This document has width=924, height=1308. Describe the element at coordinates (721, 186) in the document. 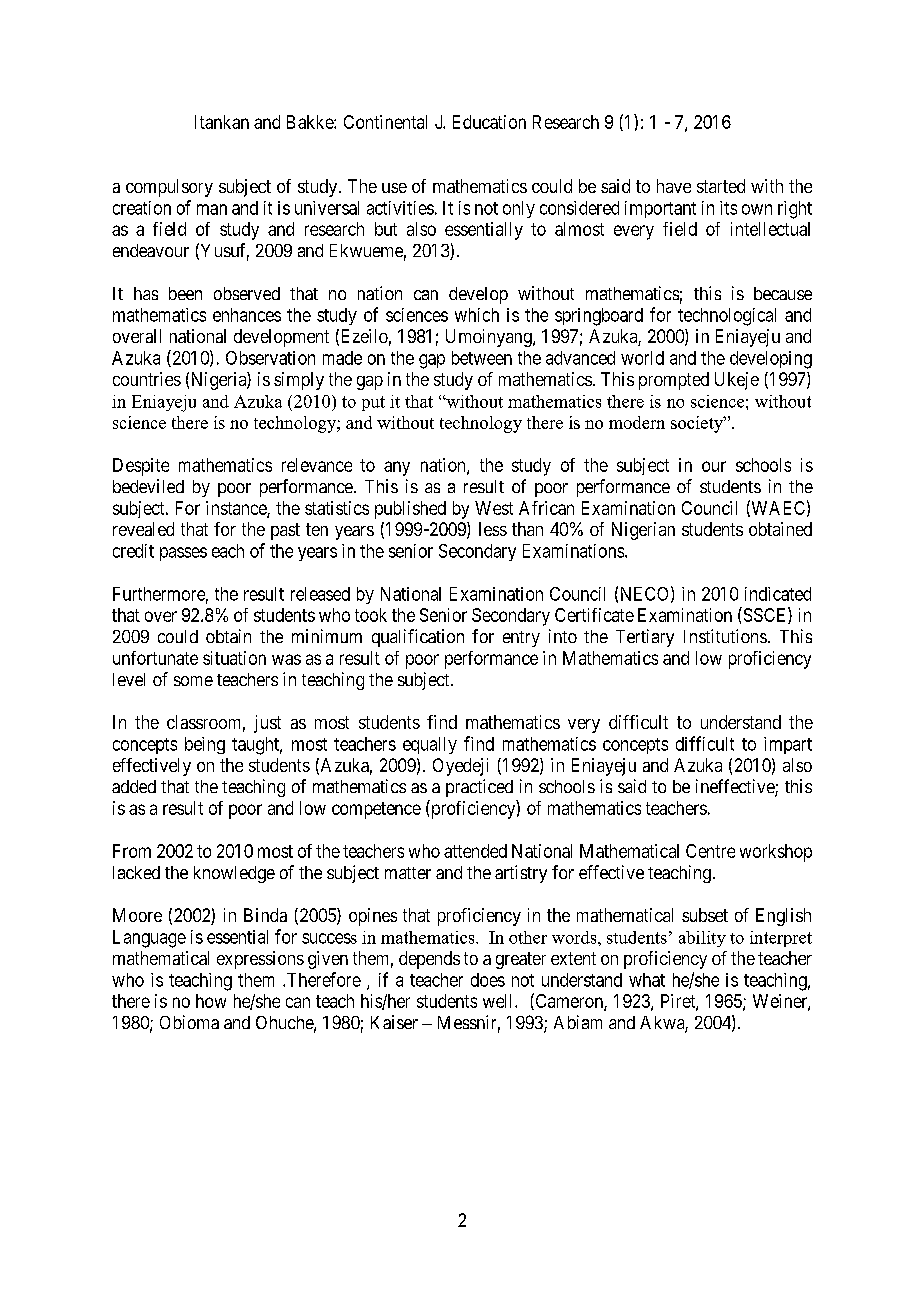

I see `started` at that location.
